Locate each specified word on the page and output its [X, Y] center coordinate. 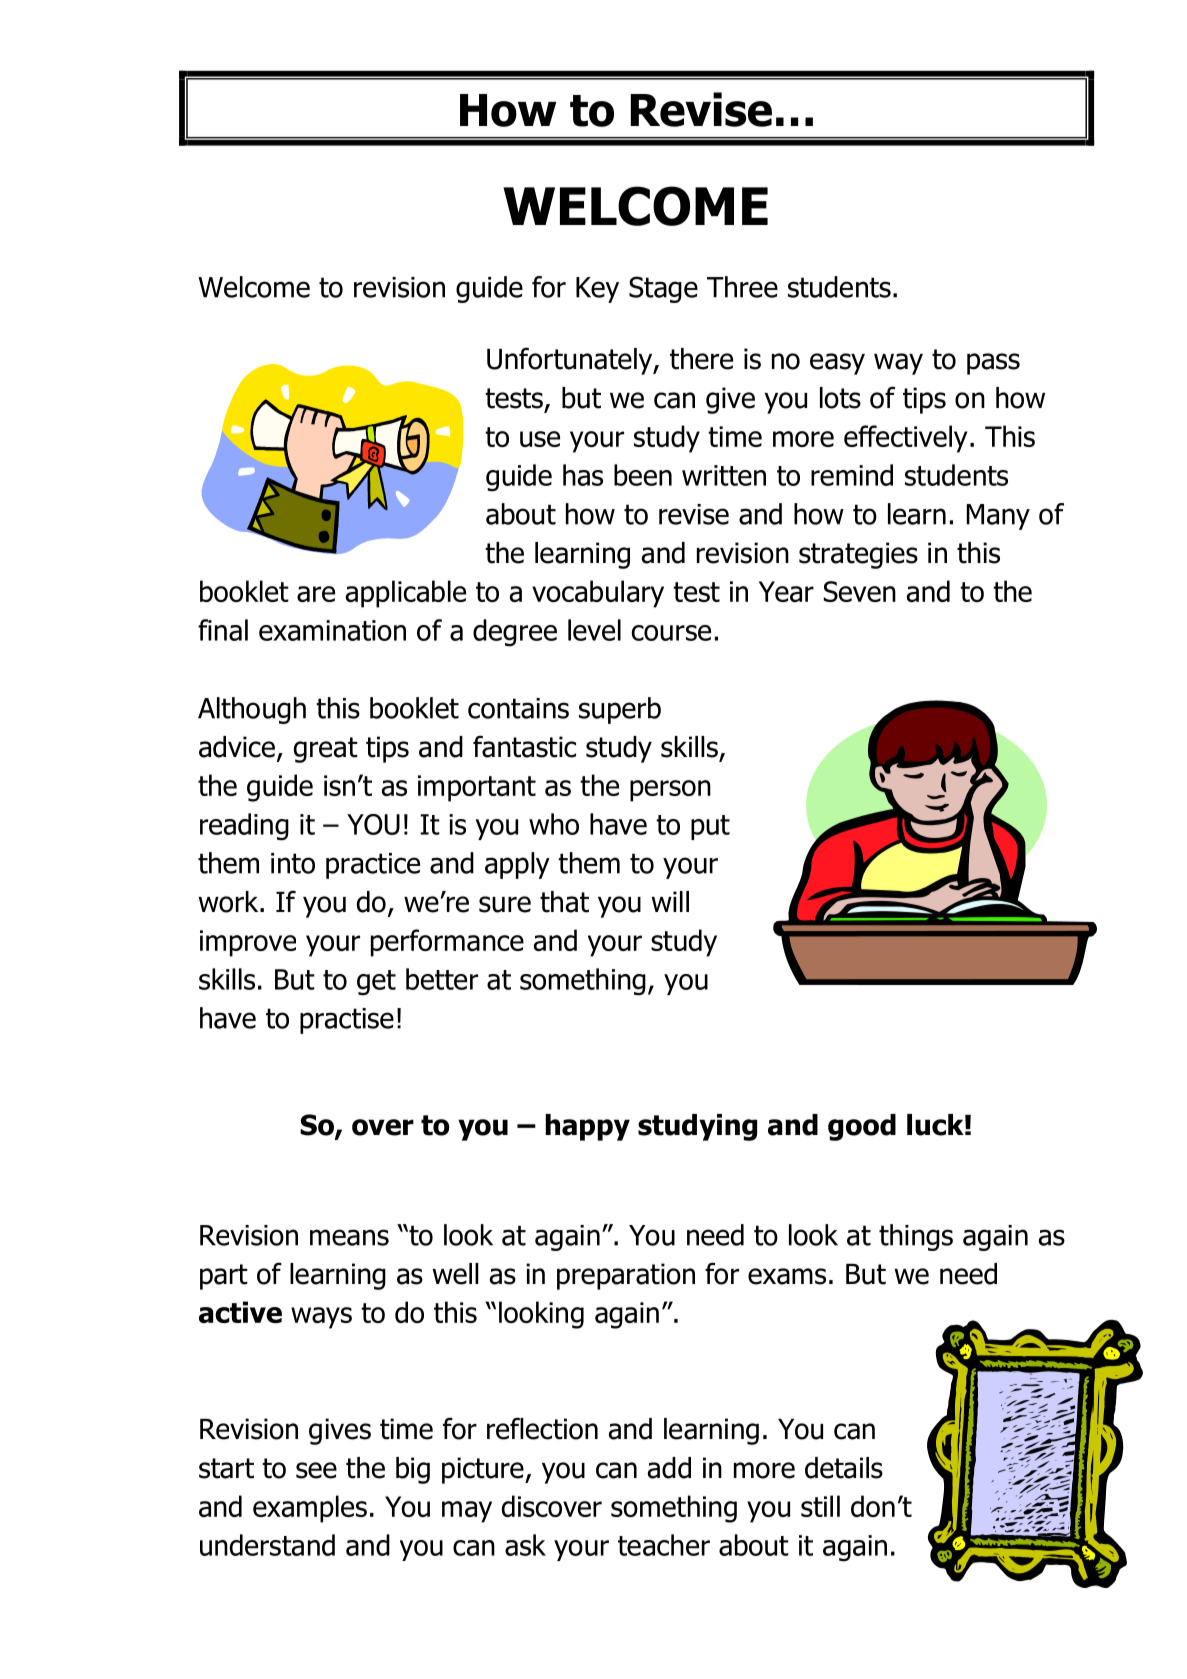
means [349, 1237]
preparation [626, 1276]
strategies [858, 555]
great [326, 750]
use [540, 439]
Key [597, 290]
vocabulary [598, 594]
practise [347, 1021]
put [710, 827]
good [862, 1127]
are [316, 594]
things [916, 1237]
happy [588, 1127]
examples [310, 1509]
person [670, 791]
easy [837, 364]
